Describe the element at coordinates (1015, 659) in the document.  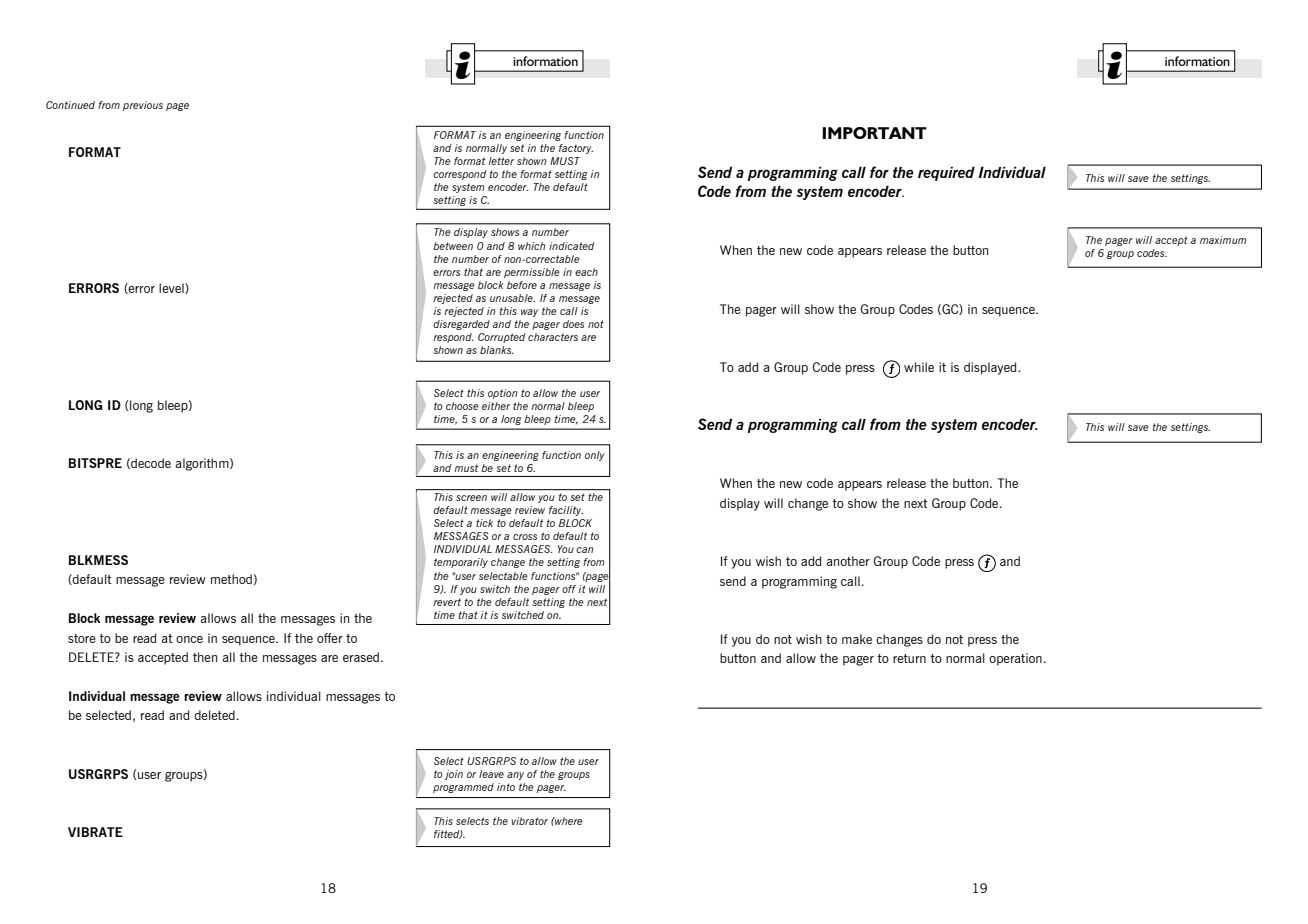
I see `operation` at that location.
